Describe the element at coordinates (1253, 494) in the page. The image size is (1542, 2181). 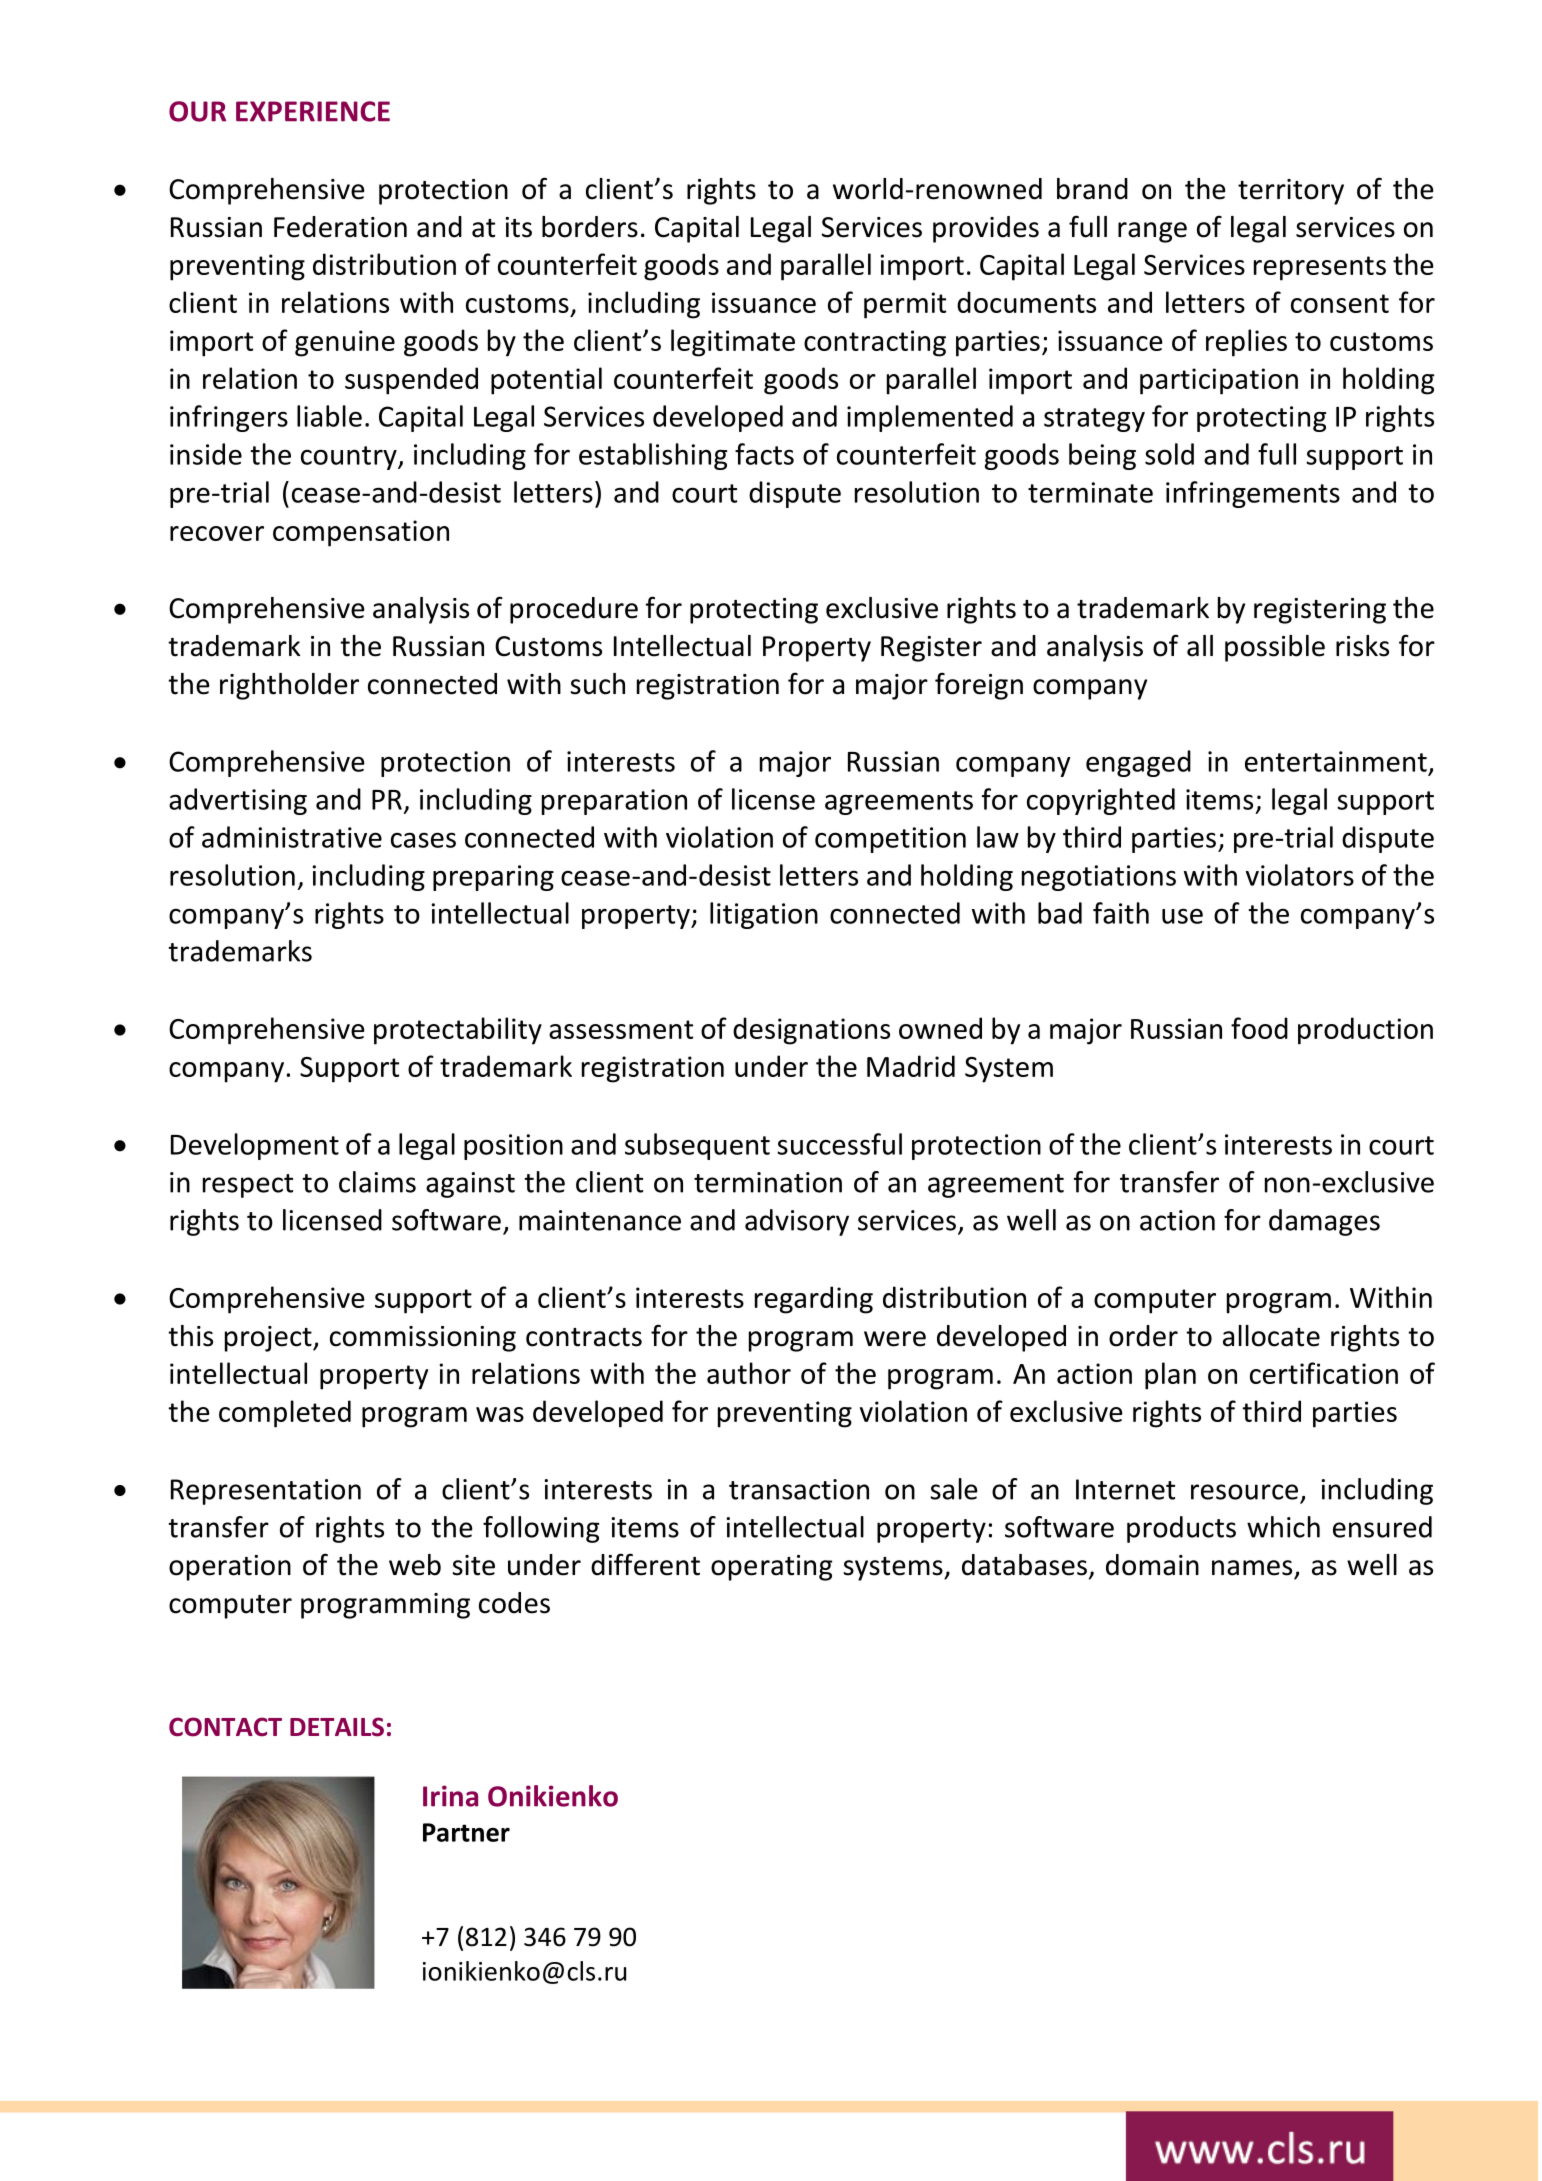
I see `infringements` at that location.
